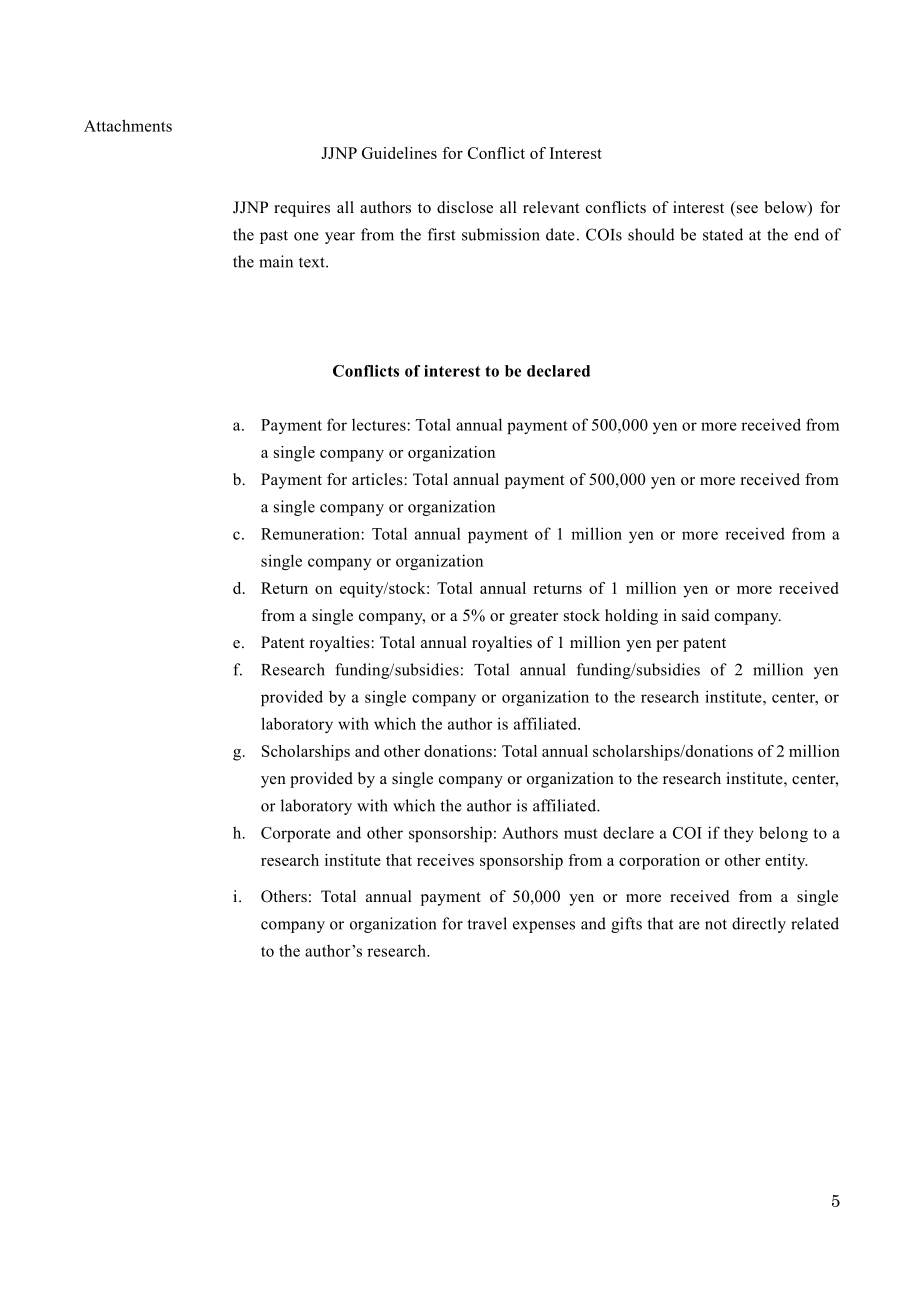 This screenshot has height=1308, width=924. I want to click on Corporate, so click(296, 834).
